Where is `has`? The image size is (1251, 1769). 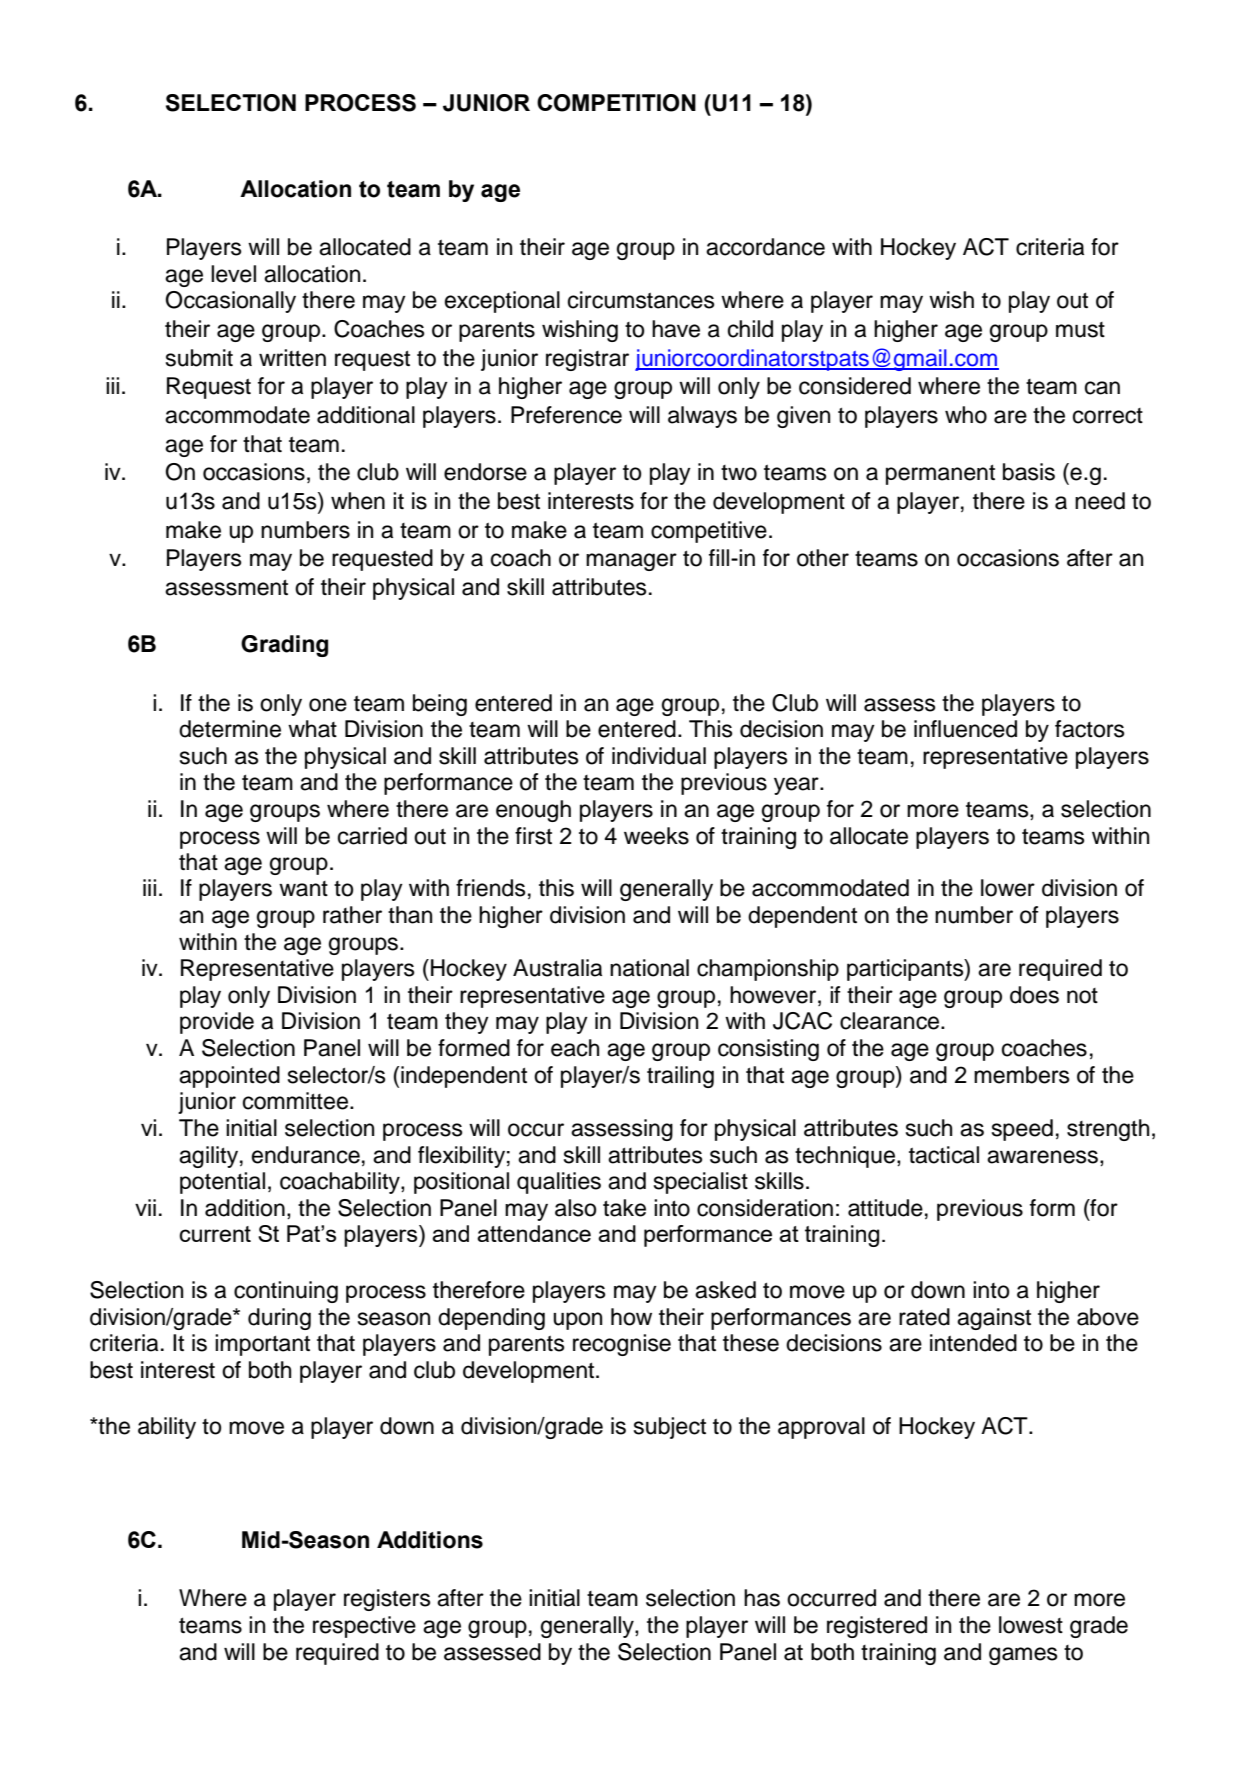 has is located at coordinates (762, 1598).
